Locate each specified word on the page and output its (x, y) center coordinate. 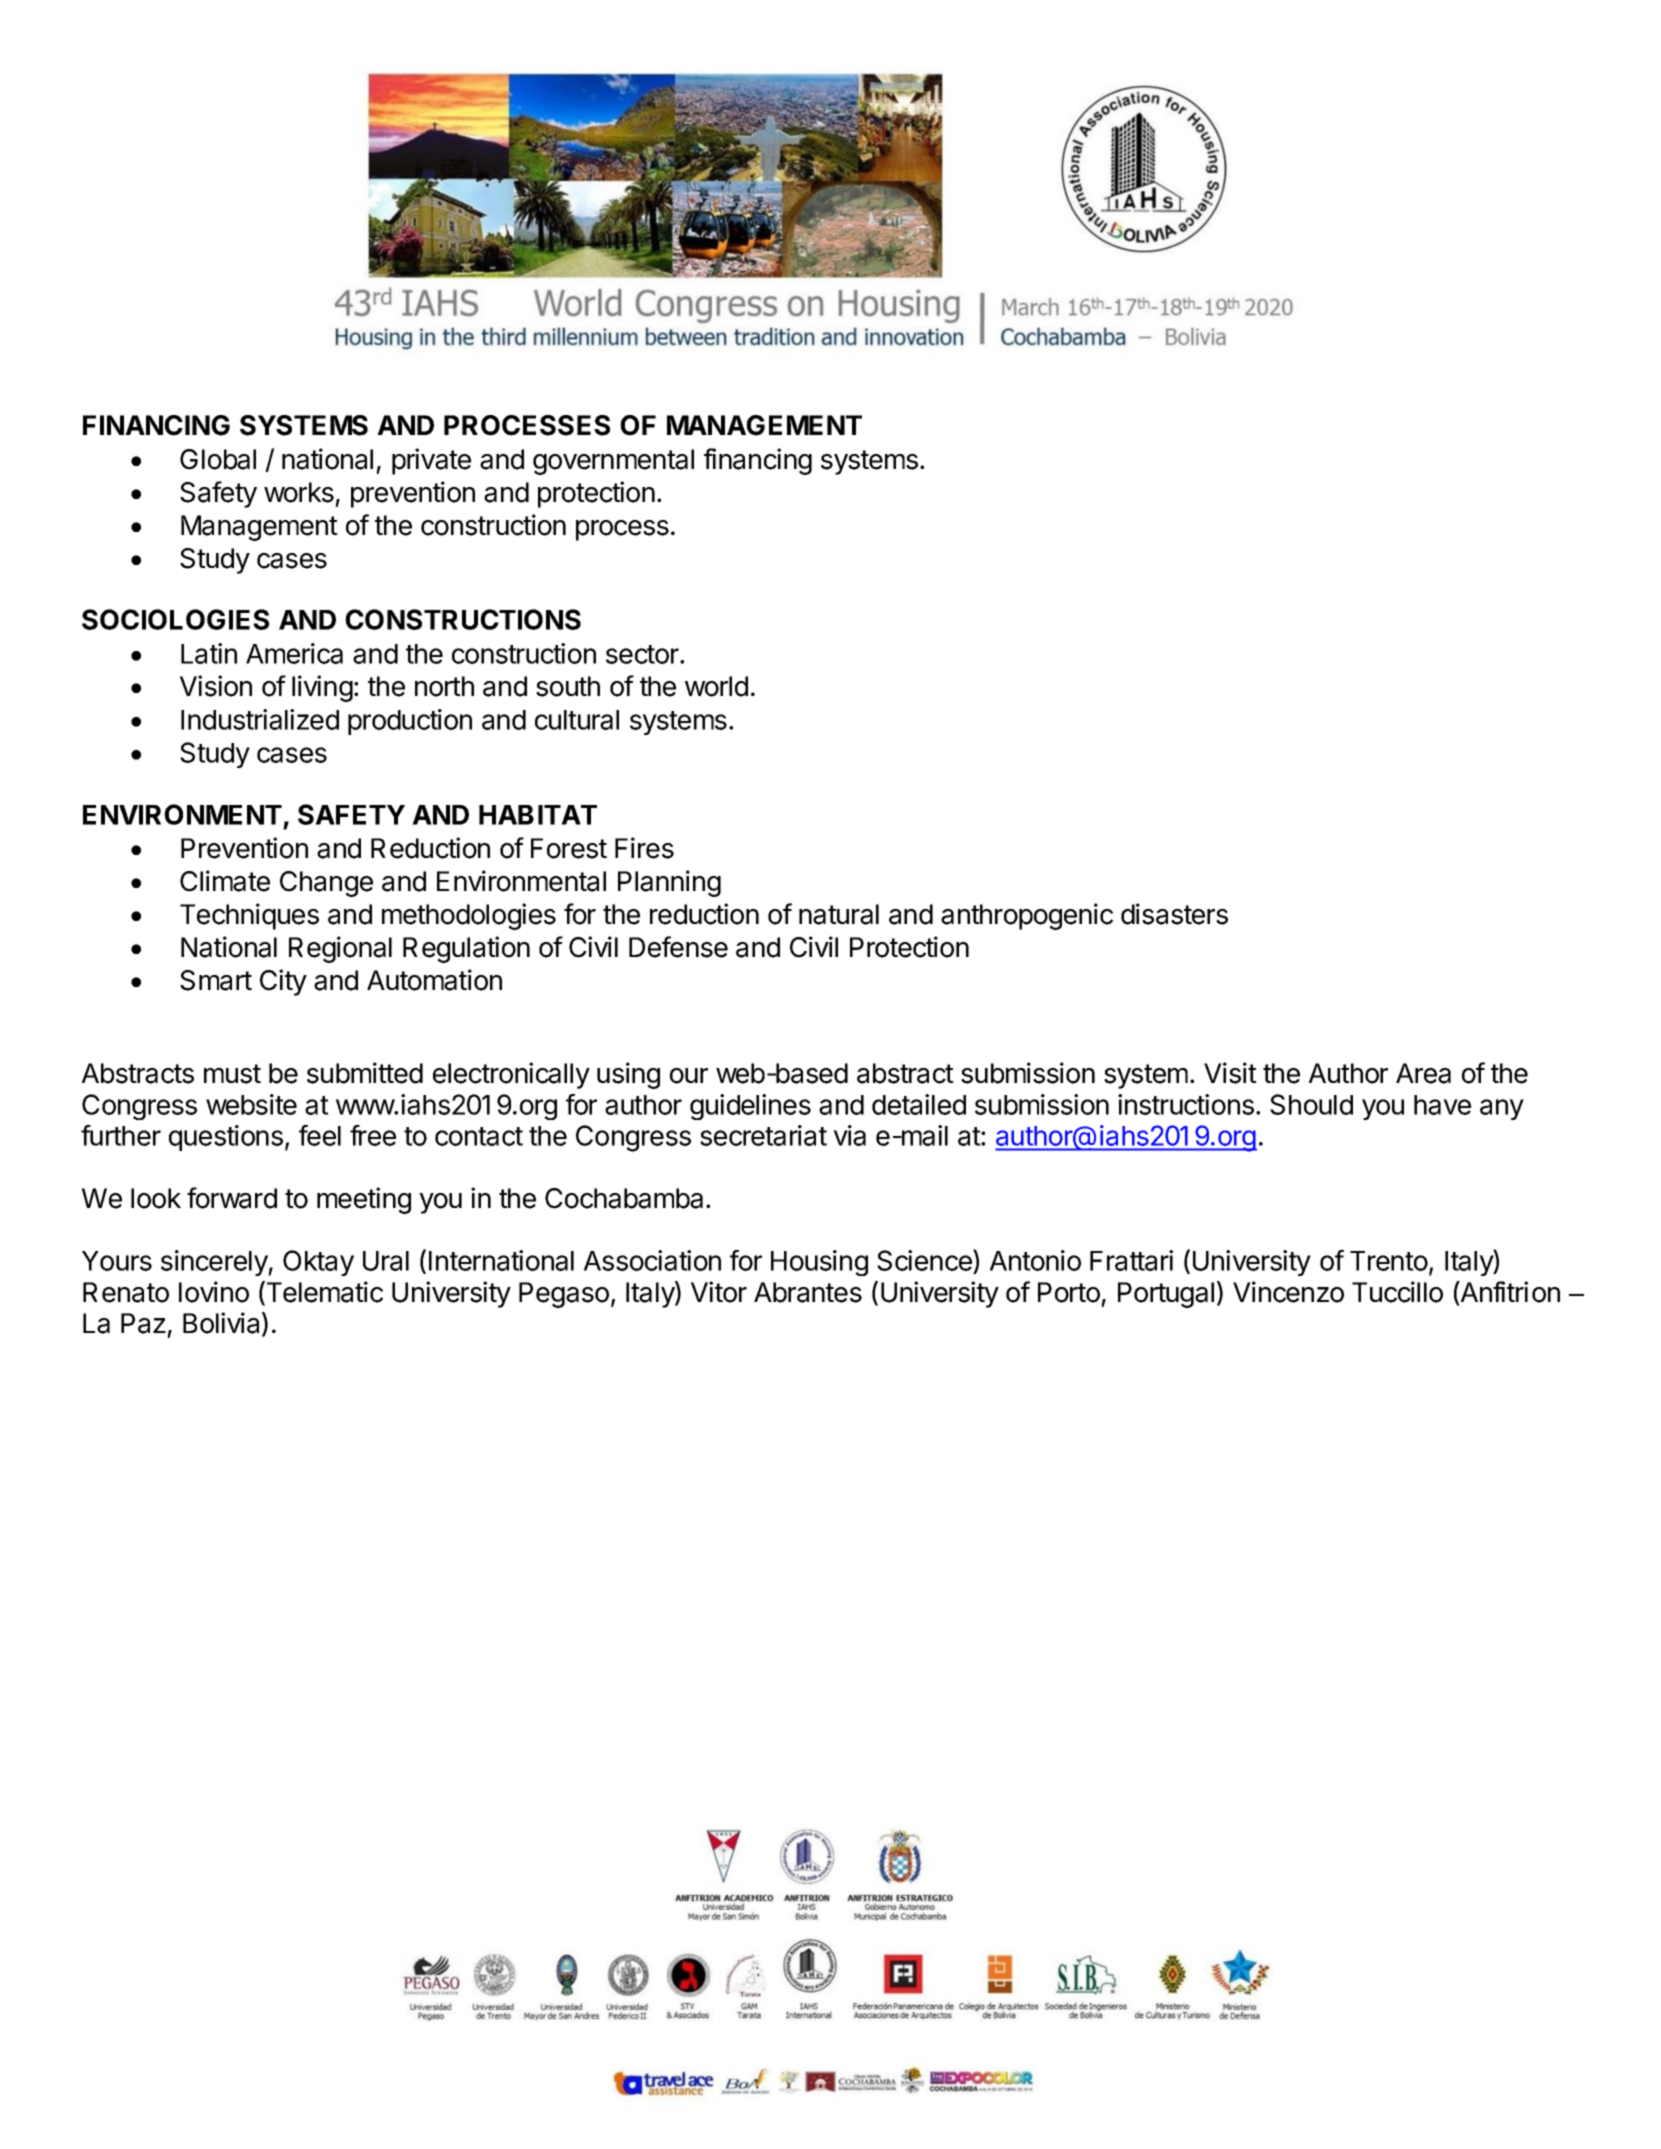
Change (326, 884)
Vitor (719, 1292)
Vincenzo (1288, 1292)
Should (1311, 1104)
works (299, 492)
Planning (669, 883)
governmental (613, 462)
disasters (1174, 914)
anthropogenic (1027, 916)
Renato (126, 1292)
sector (643, 654)
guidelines (750, 1107)
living (322, 688)
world (716, 686)
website (251, 1104)
